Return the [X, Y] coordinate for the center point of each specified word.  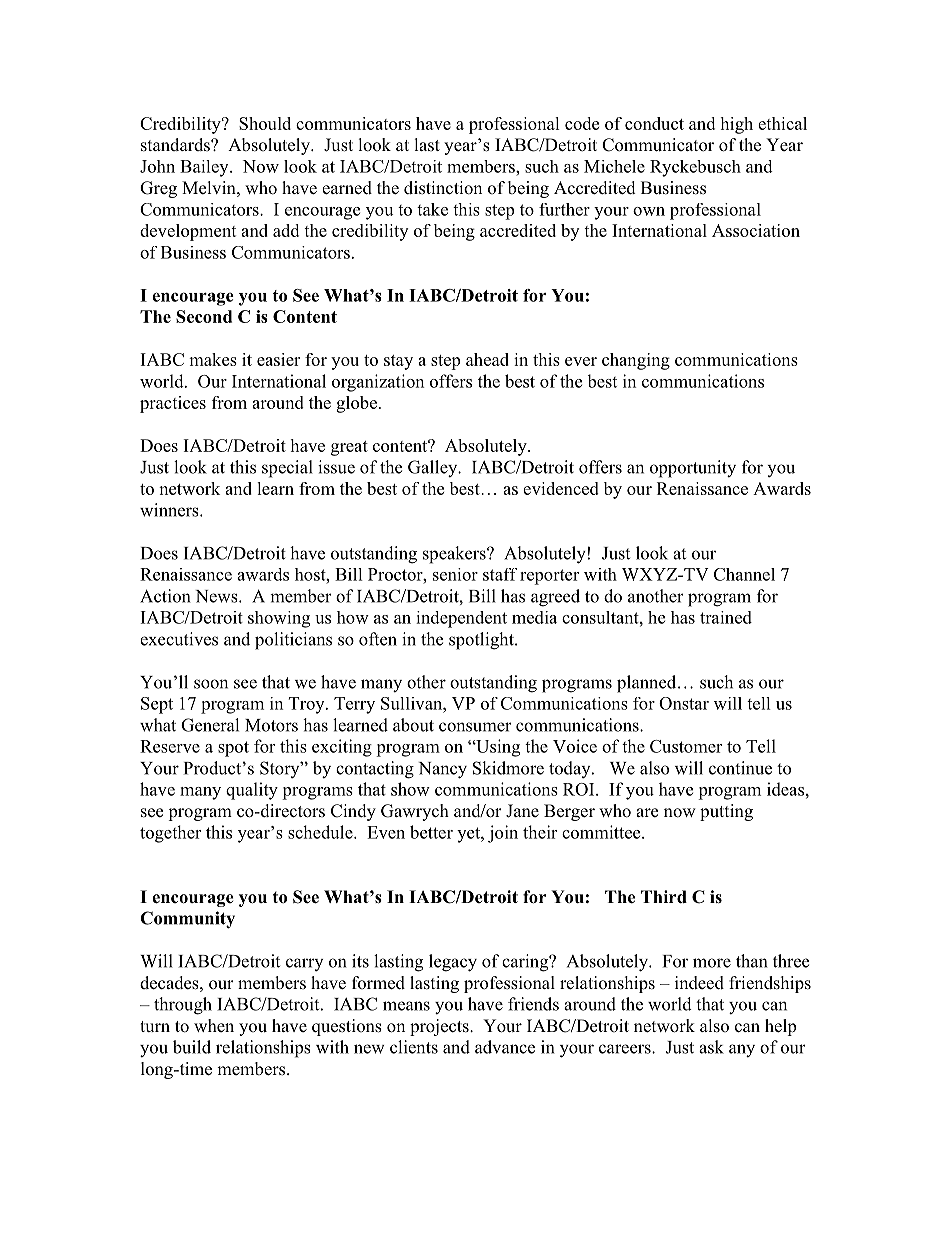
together [170, 834]
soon [211, 684]
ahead [487, 359]
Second [204, 316]
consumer [475, 727]
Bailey [205, 168]
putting [726, 812]
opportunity [693, 469]
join [503, 834]
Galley [434, 468]
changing [636, 361]
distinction [443, 188]
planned [648, 684]
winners [170, 510]
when [214, 1025]
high [736, 125]
